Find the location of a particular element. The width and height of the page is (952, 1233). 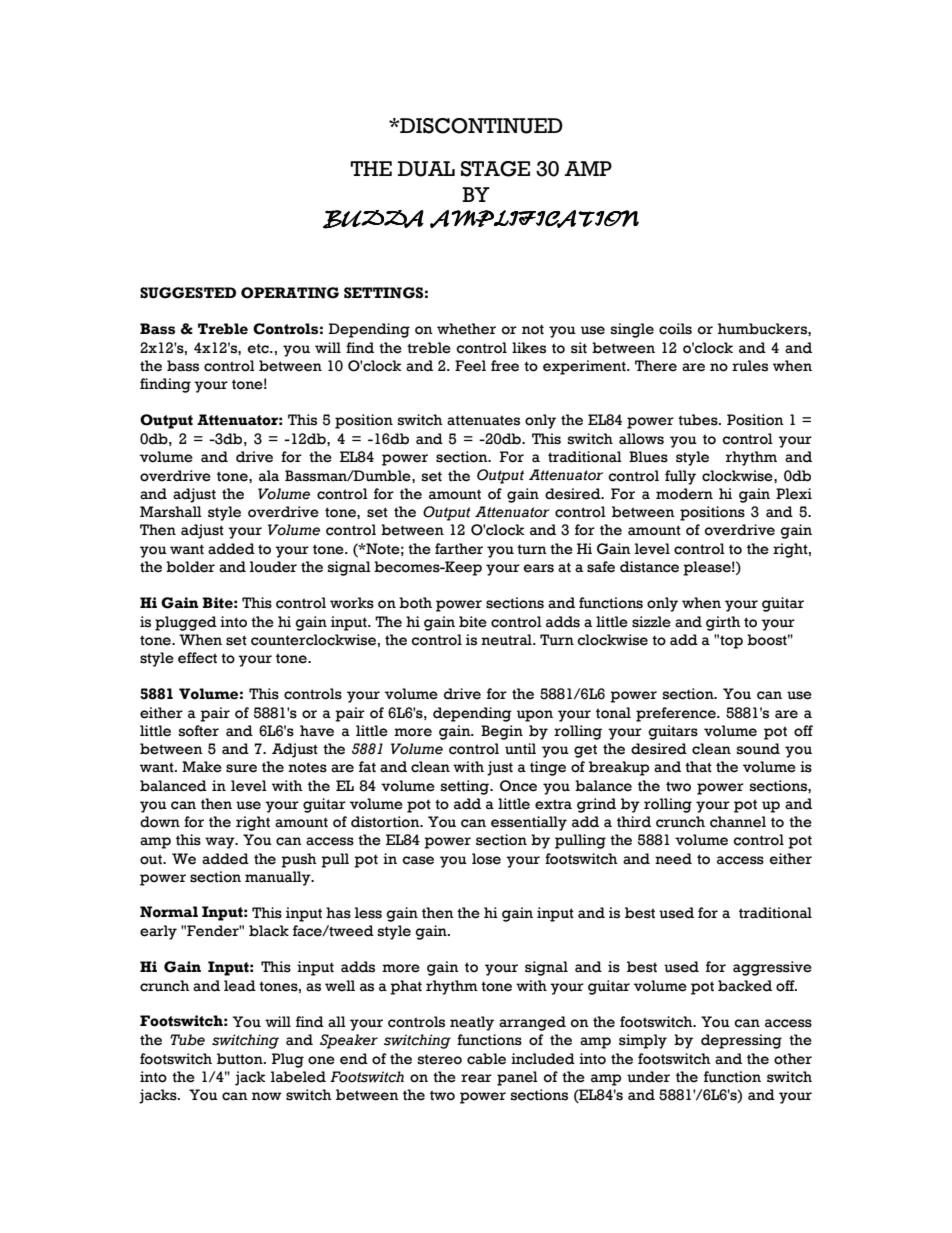

now is located at coordinates (267, 1096).
